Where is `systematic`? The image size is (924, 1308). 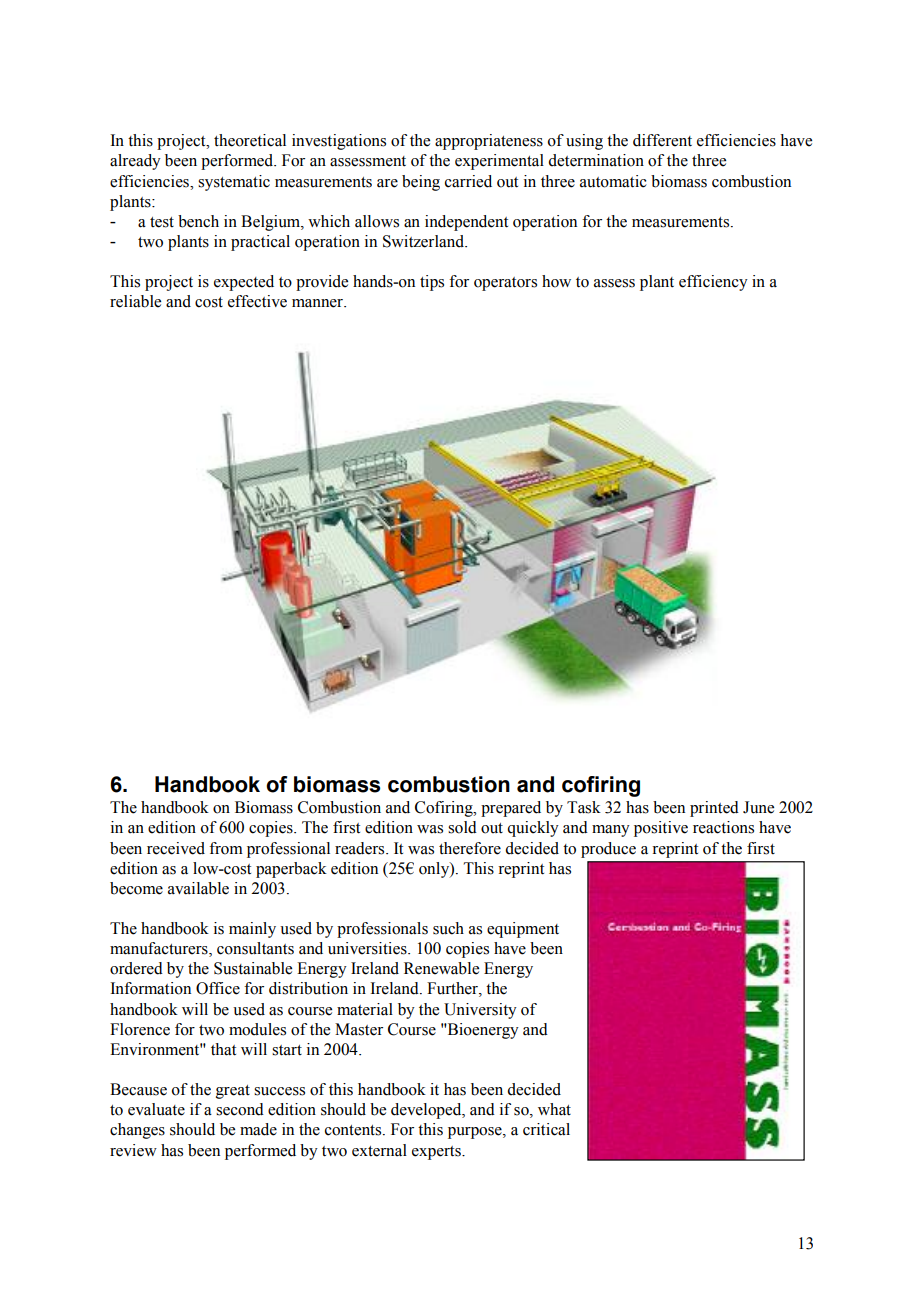 systematic is located at coordinates (234, 183).
